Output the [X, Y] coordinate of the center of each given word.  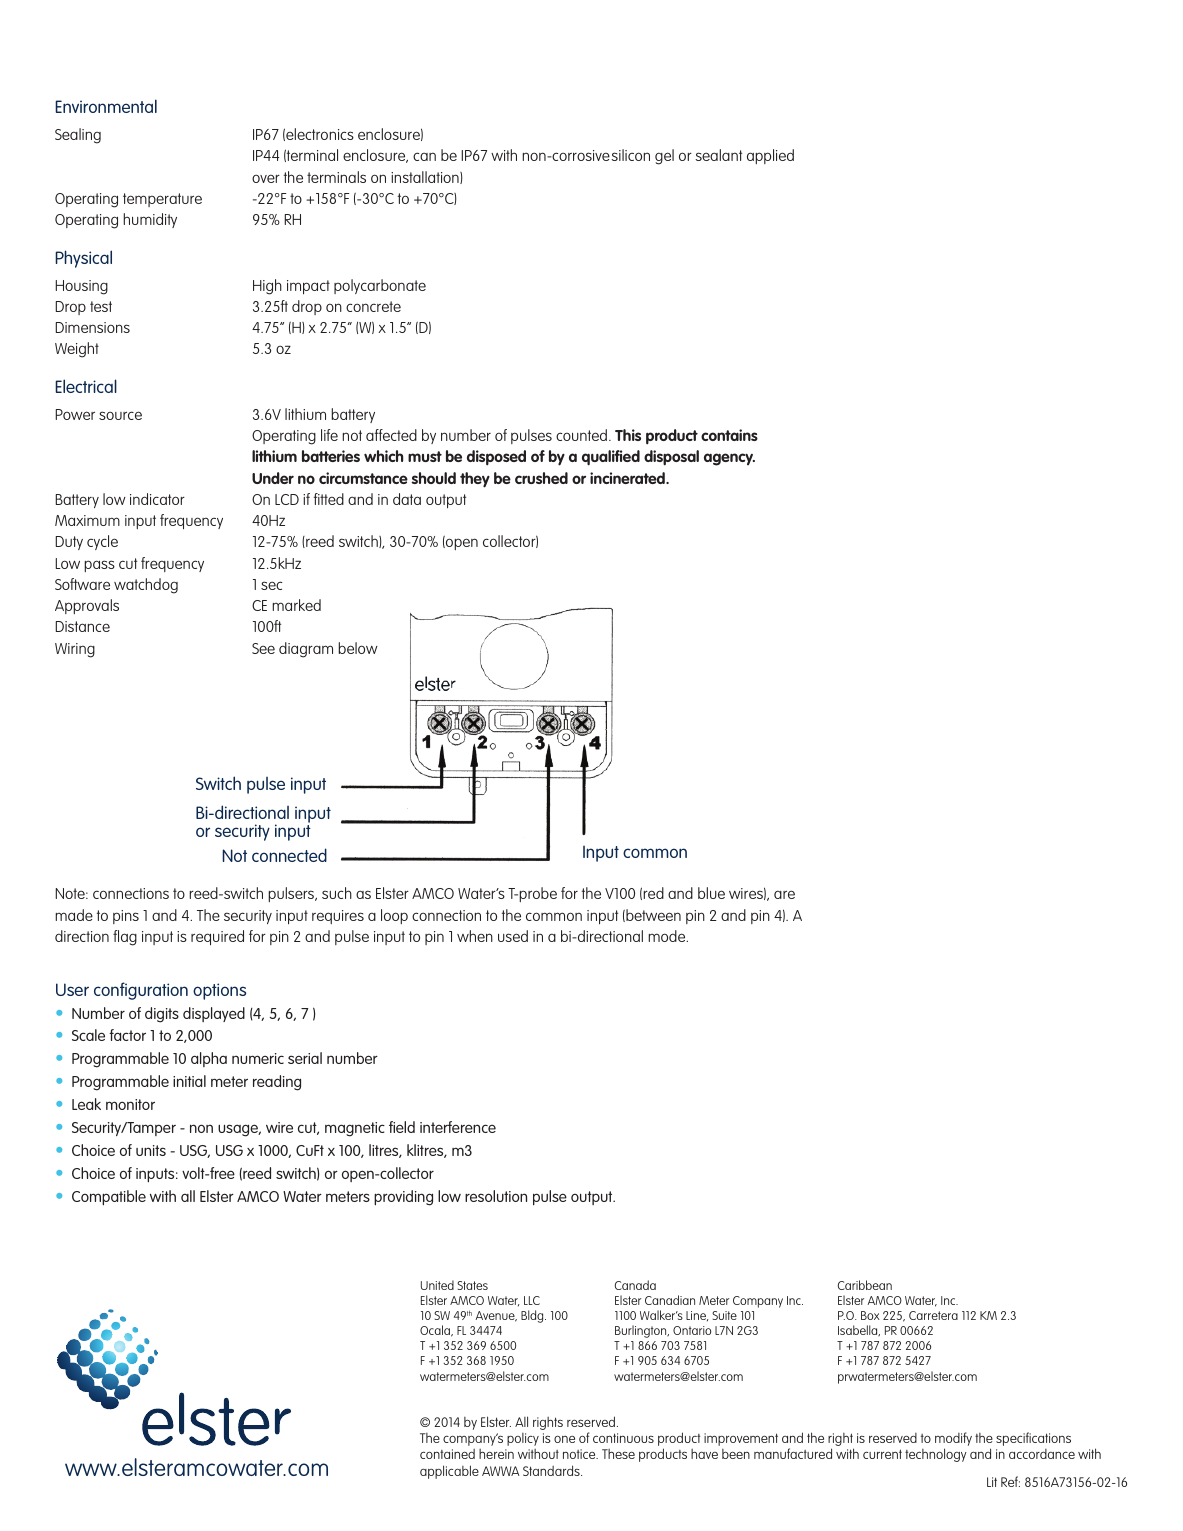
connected [289, 855]
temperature [162, 200]
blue [711, 893]
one [564, 1439]
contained [447, 1454]
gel [664, 157]
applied [770, 156]
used [513, 936]
